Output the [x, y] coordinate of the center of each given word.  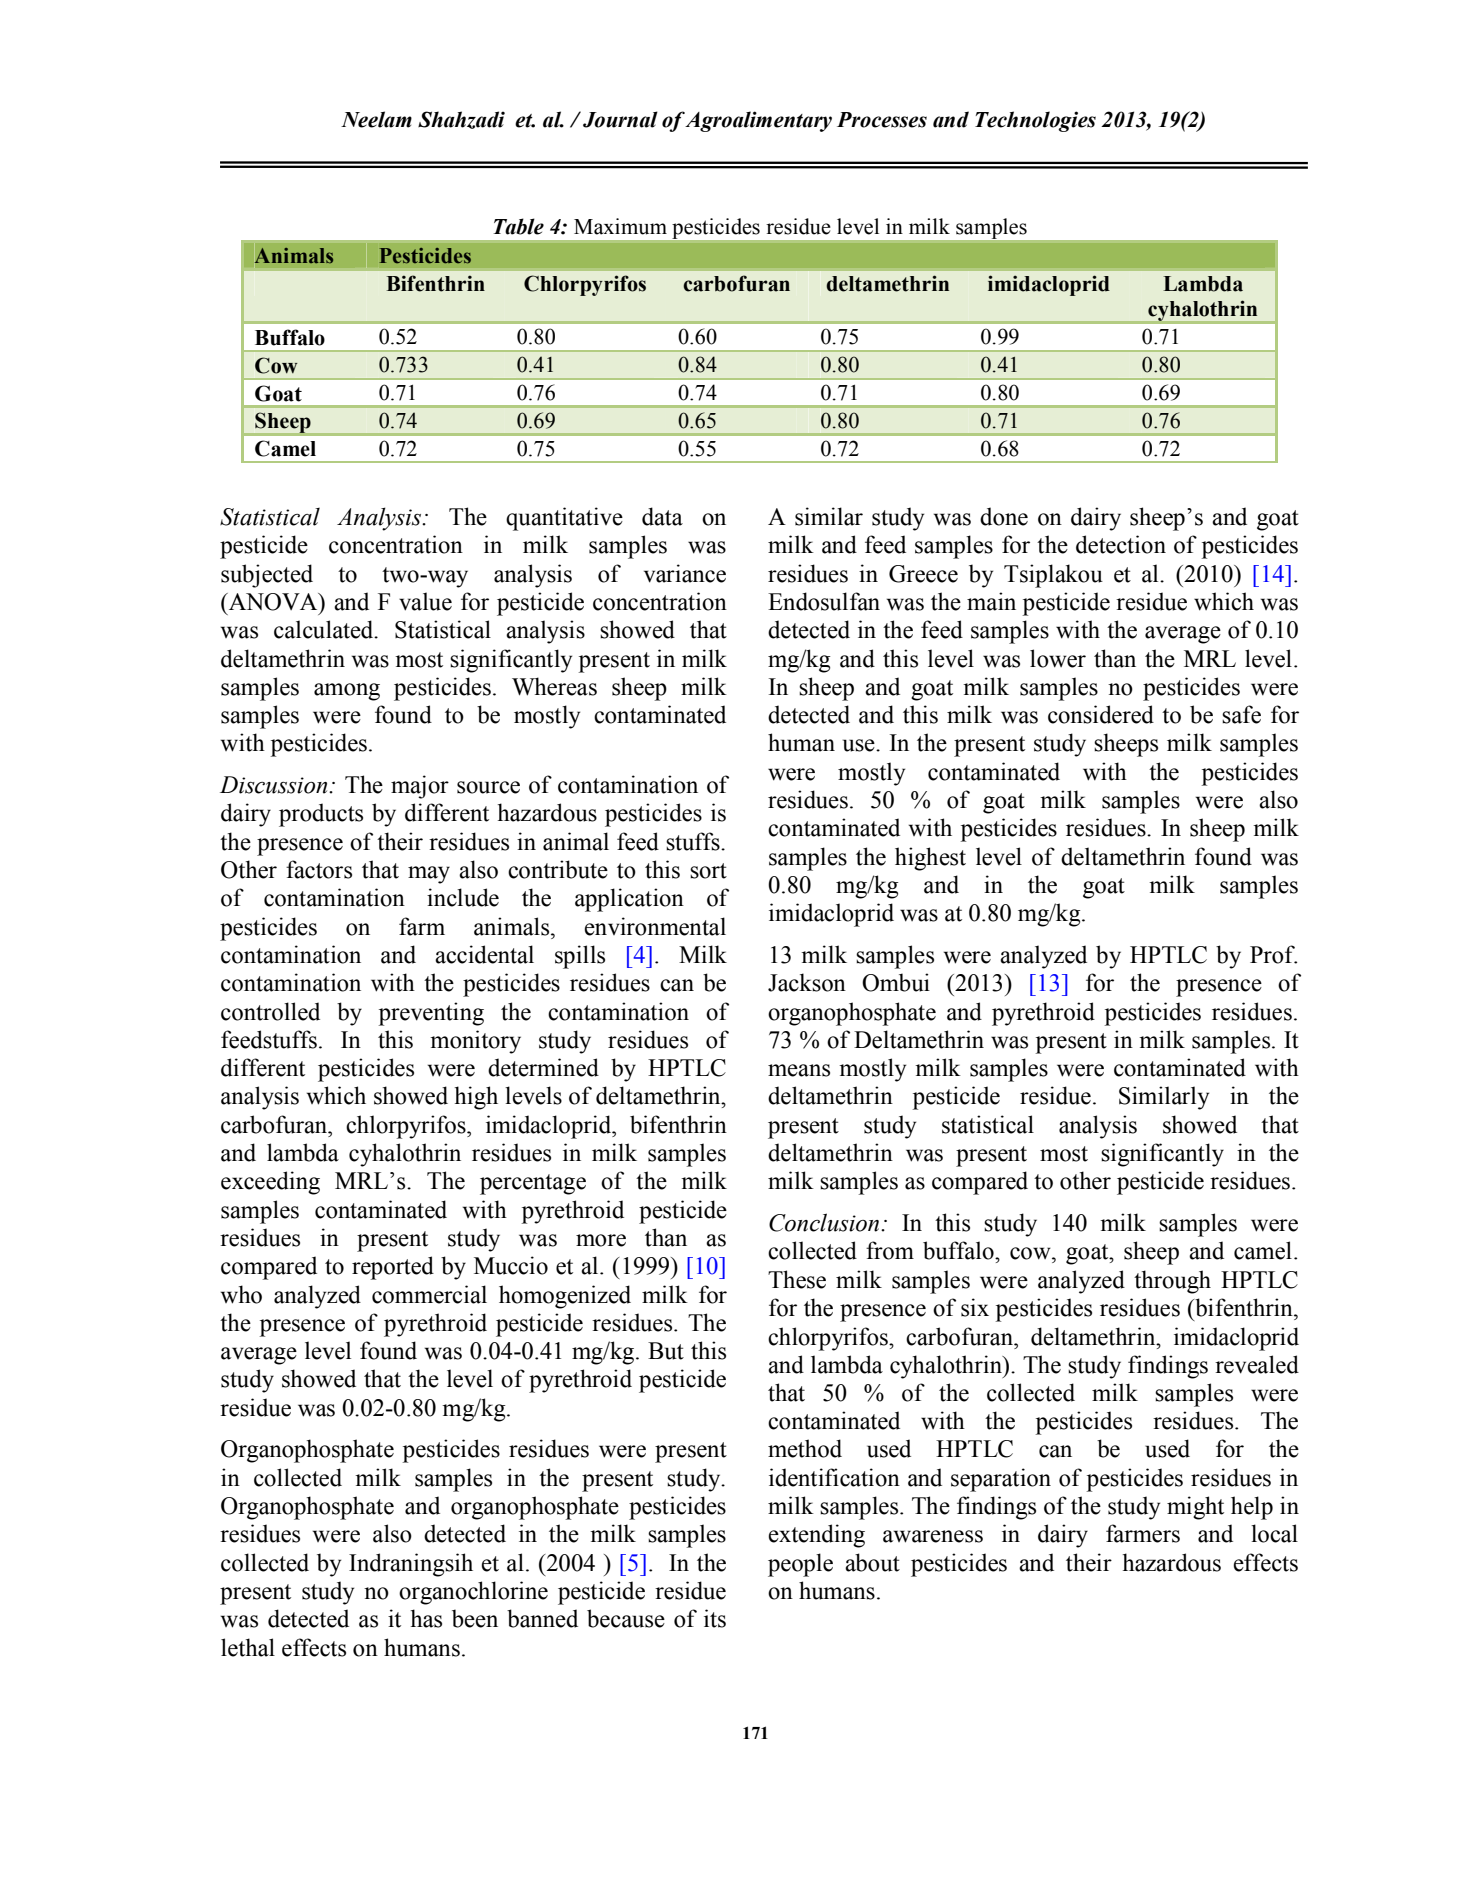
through [1172, 1282]
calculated [325, 629]
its [715, 1618]
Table [518, 226]
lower [1058, 658]
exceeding [270, 1183]
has [426, 1618]
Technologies [1035, 121]
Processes [882, 120]
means [799, 1070]
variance [685, 573]
